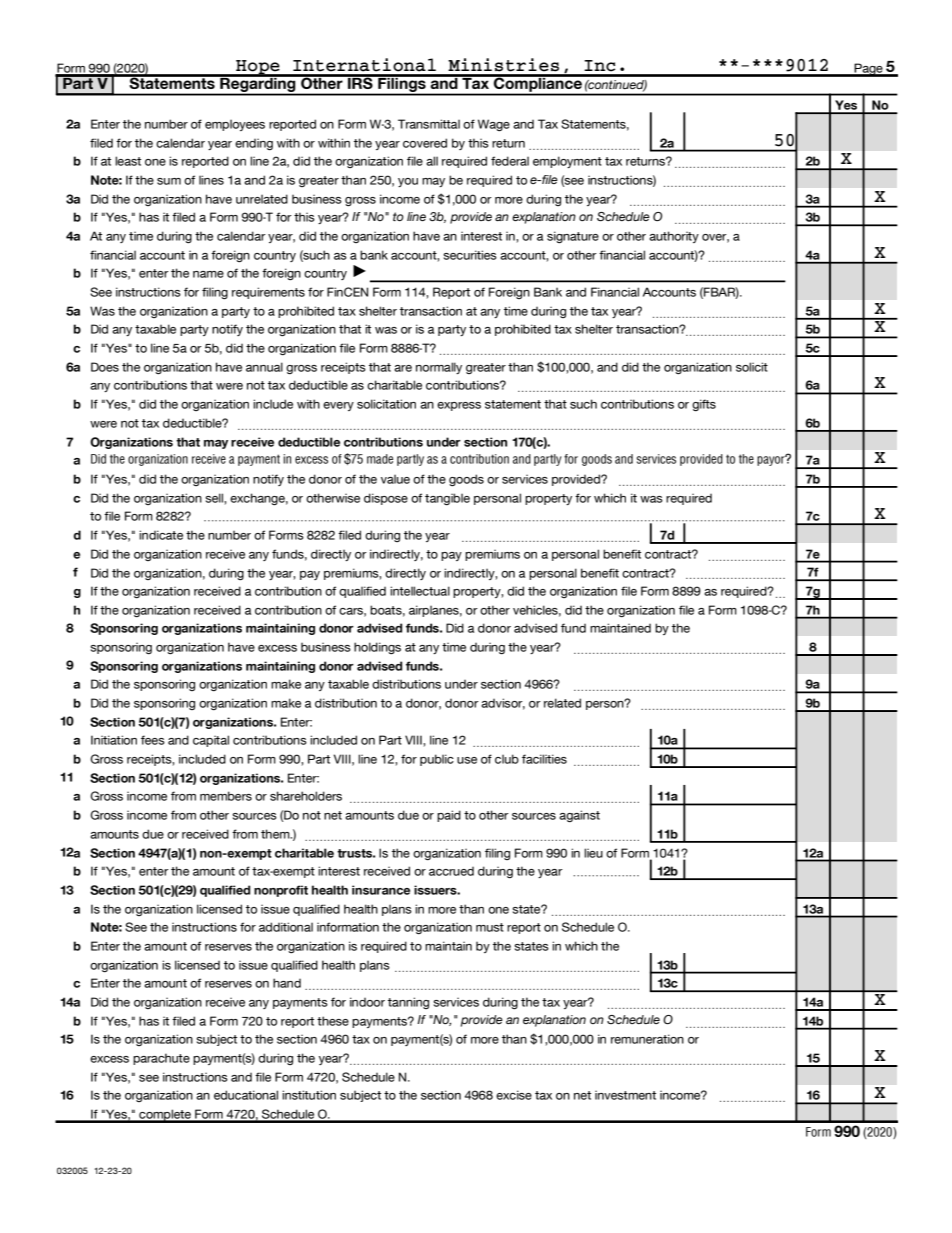 Image resolution: width=952 pixels, height=1233 pixels. I want to click on indicate, so click(161, 535).
